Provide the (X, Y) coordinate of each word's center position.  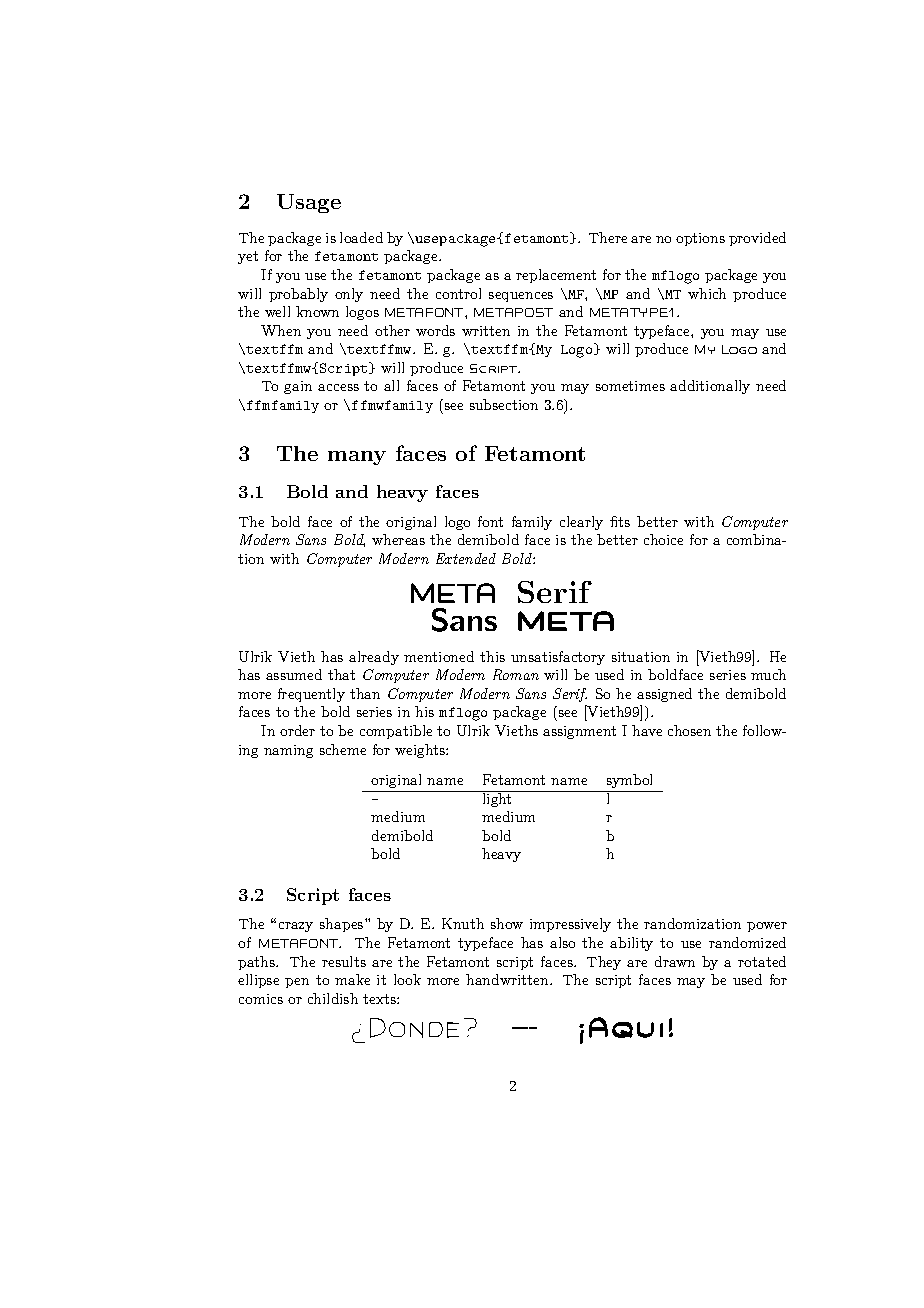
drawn (675, 961)
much (768, 674)
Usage (309, 203)
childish (333, 998)
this (492, 656)
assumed (294, 674)
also (562, 942)
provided (757, 239)
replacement (556, 276)
